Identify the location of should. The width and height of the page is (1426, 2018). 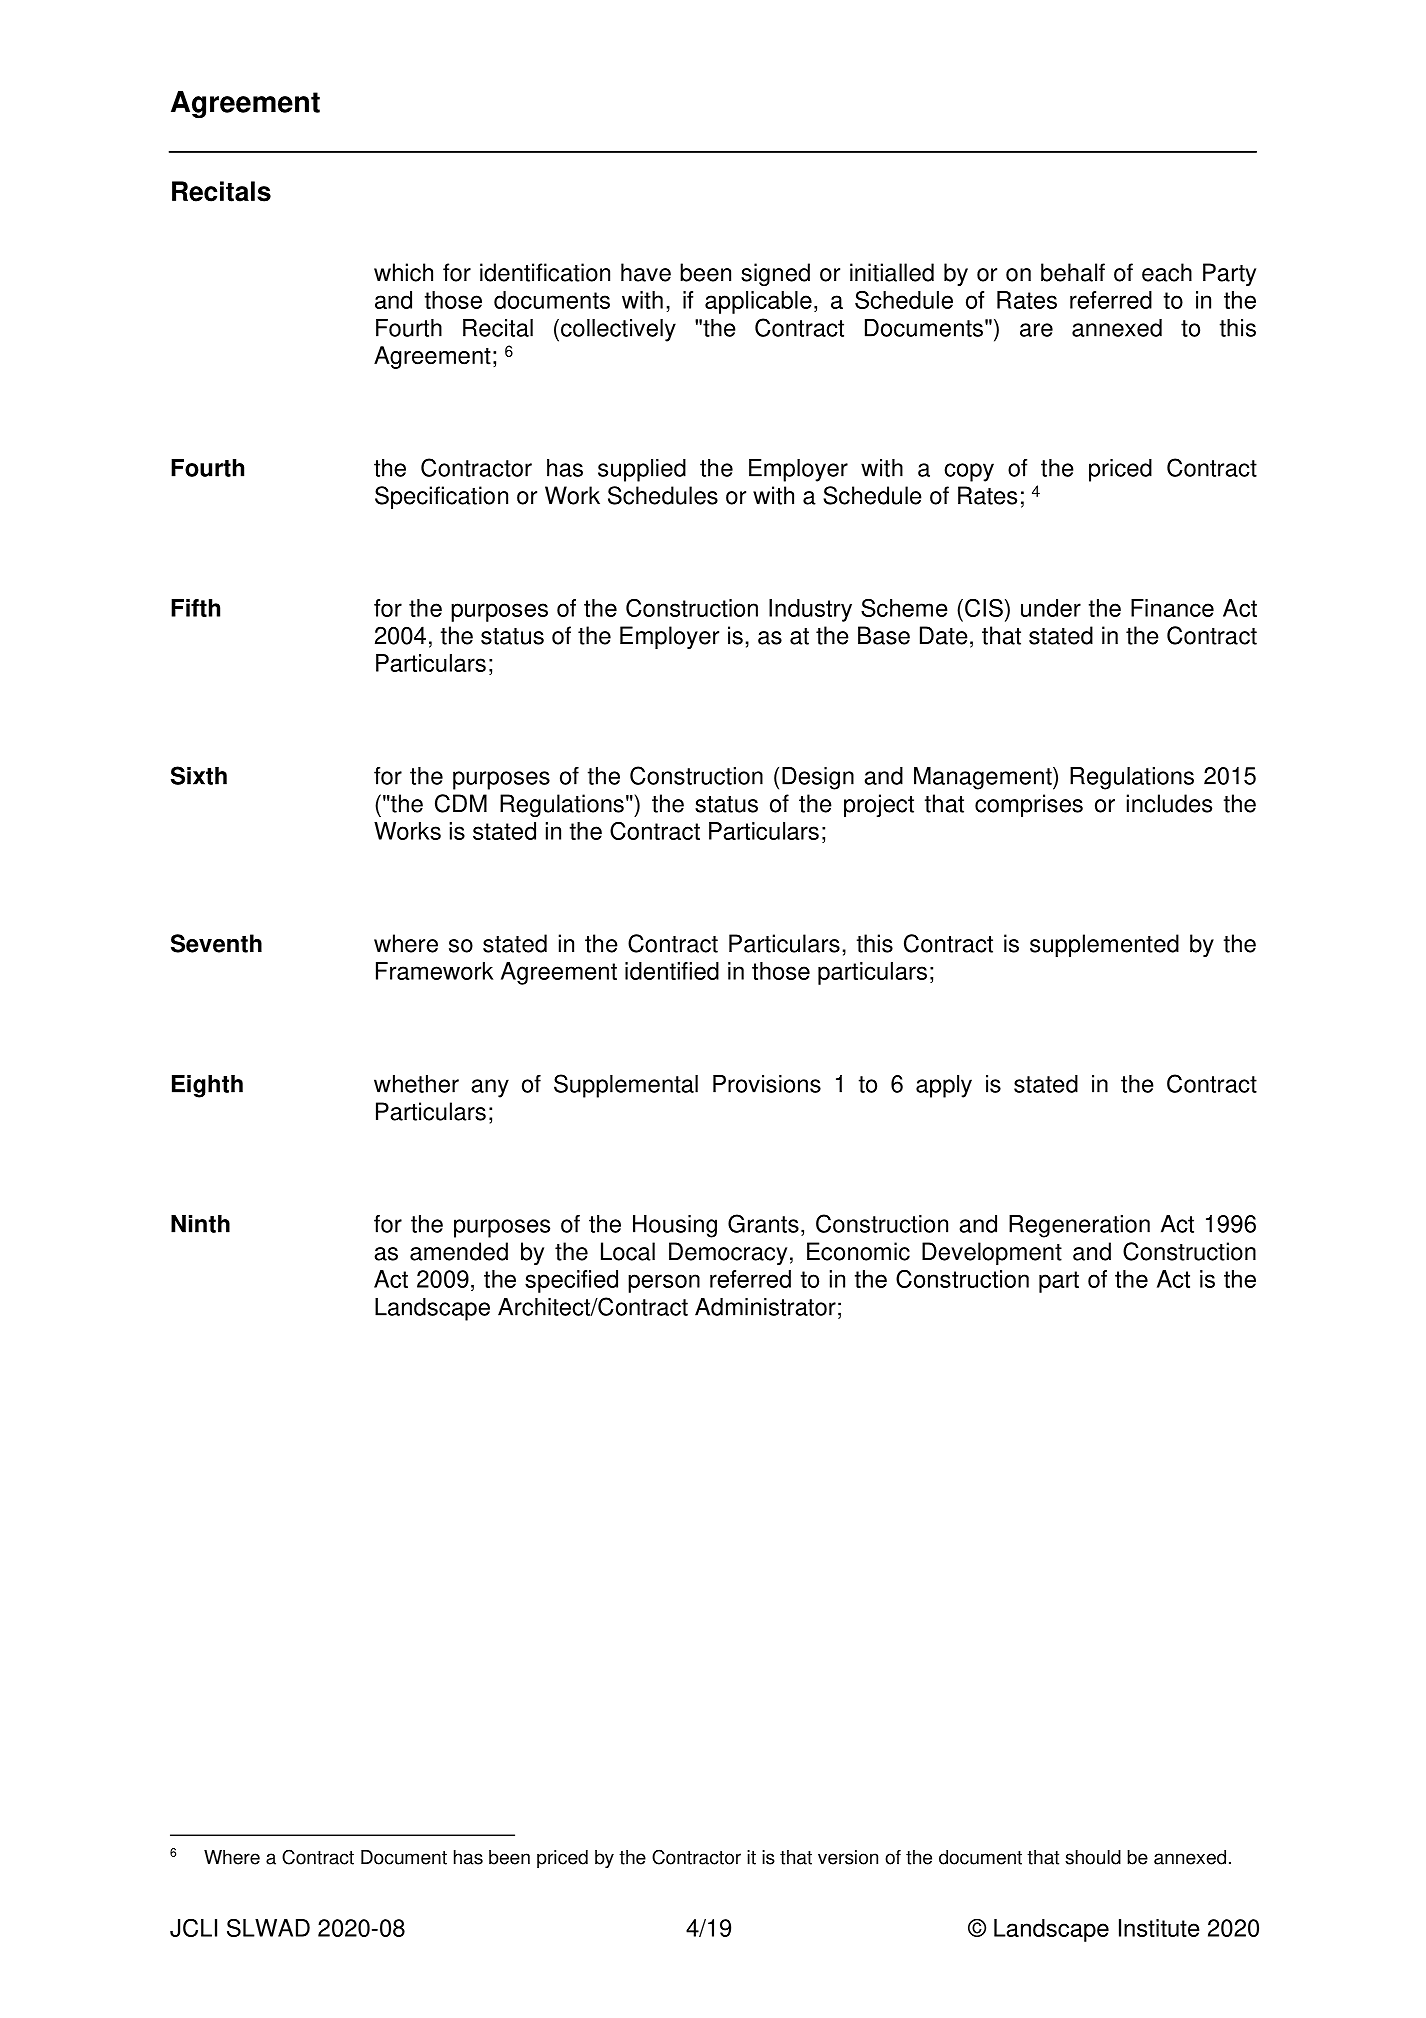
(1093, 1857).
